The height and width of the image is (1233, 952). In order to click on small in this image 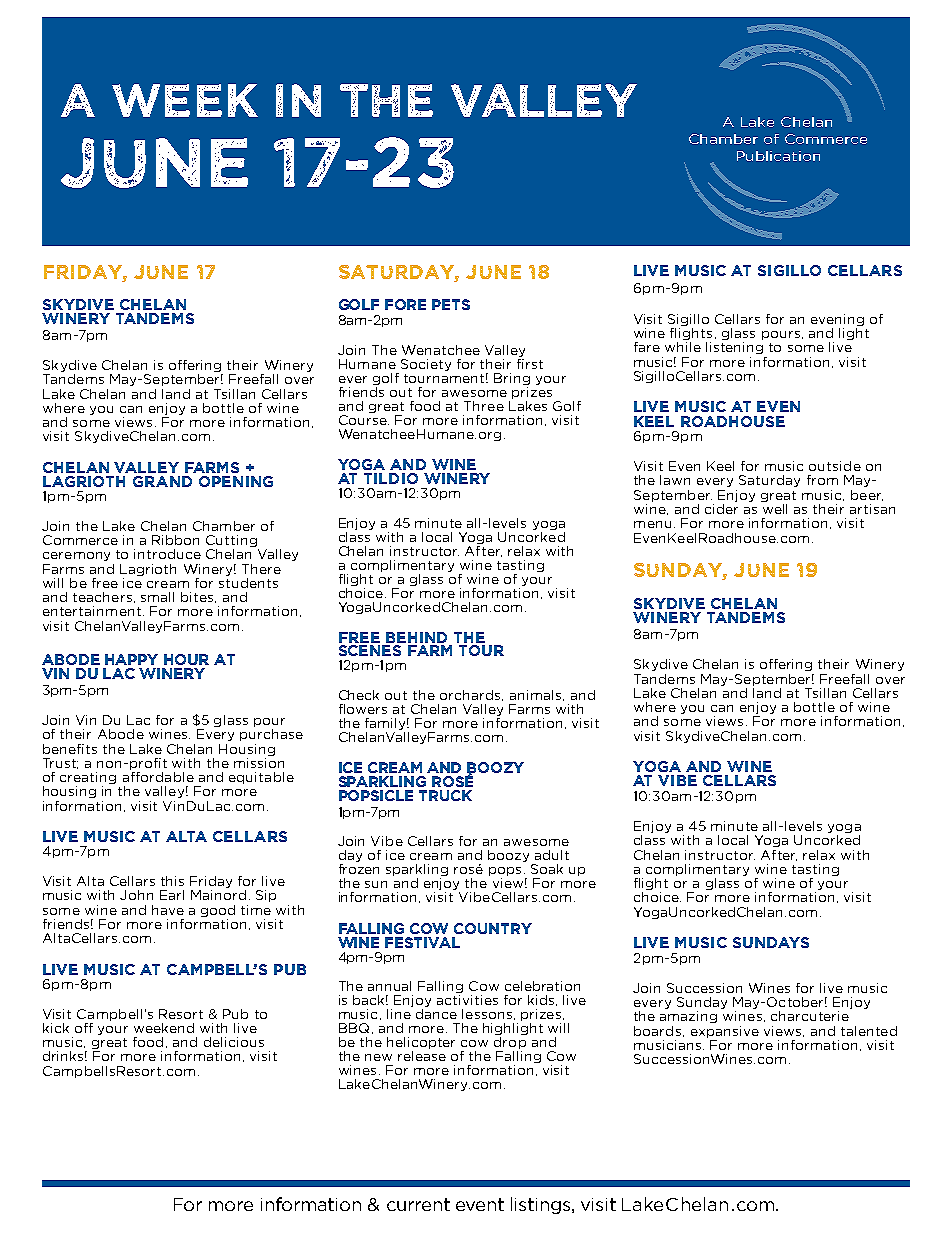, I will do `click(157, 597)`.
